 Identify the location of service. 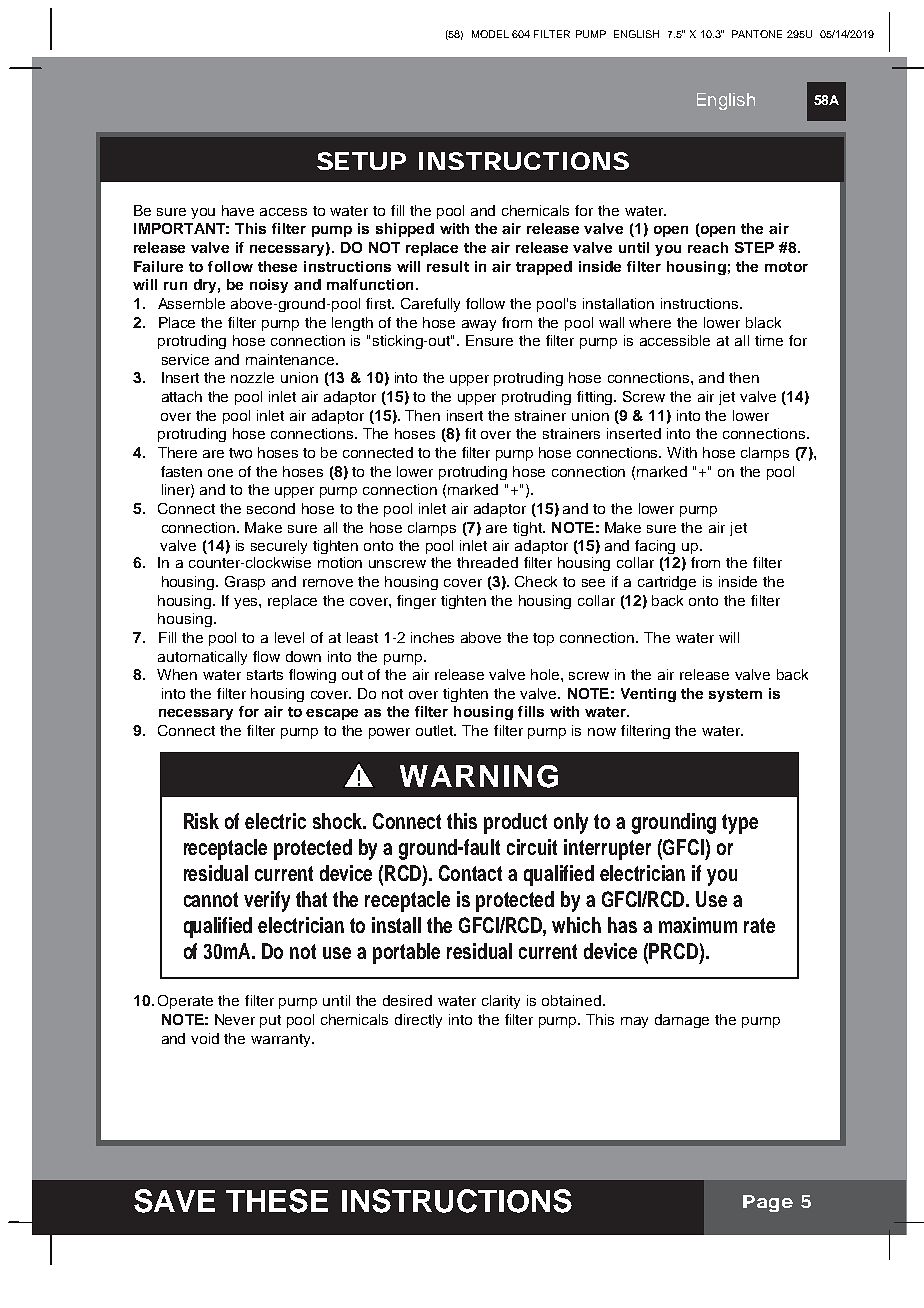
(185, 359).
